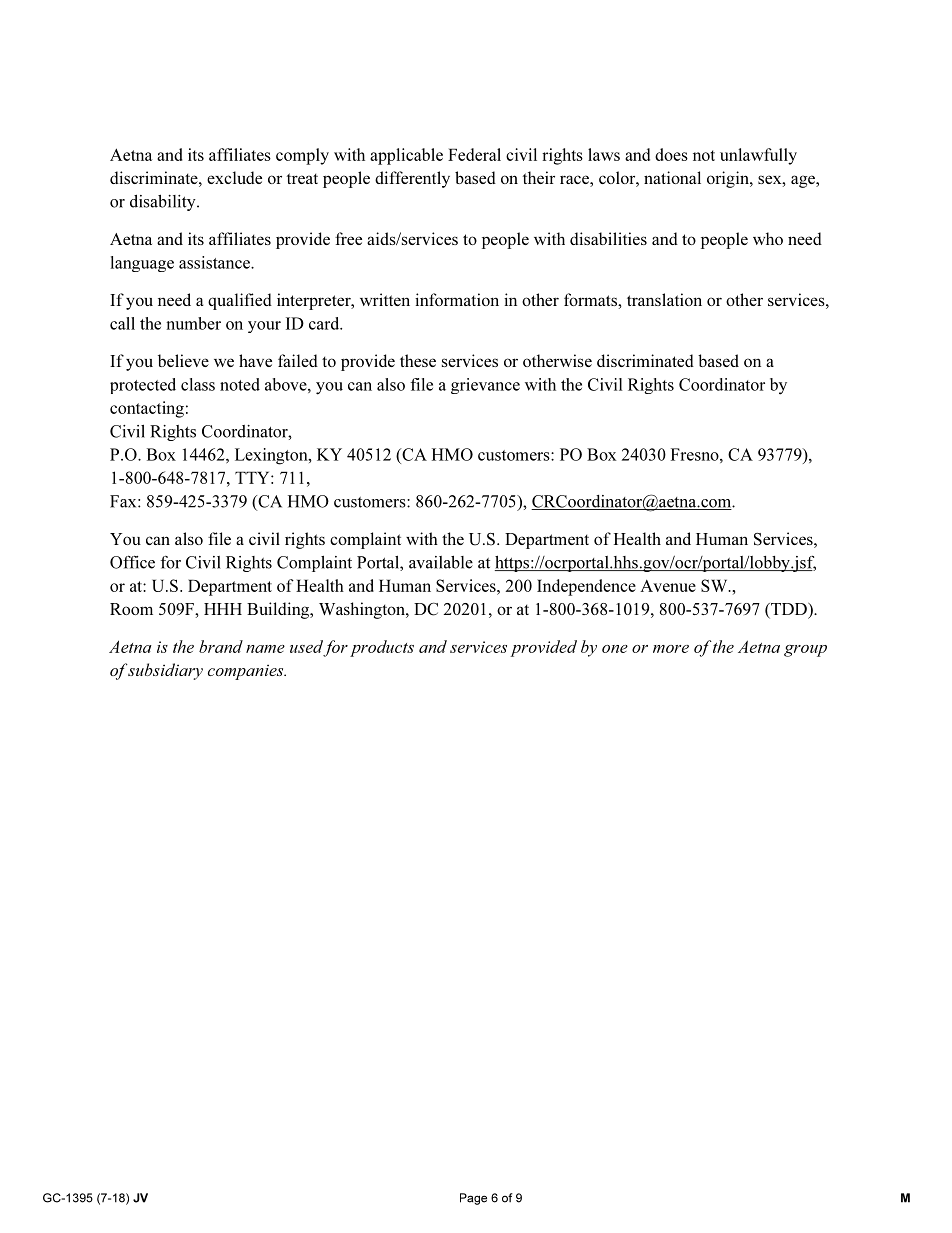 The height and width of the screenshot is (1233, 952). What do you see at coordinates (671, 649) in the screenshot?
I see `more` at bounding box center [671, 649].
